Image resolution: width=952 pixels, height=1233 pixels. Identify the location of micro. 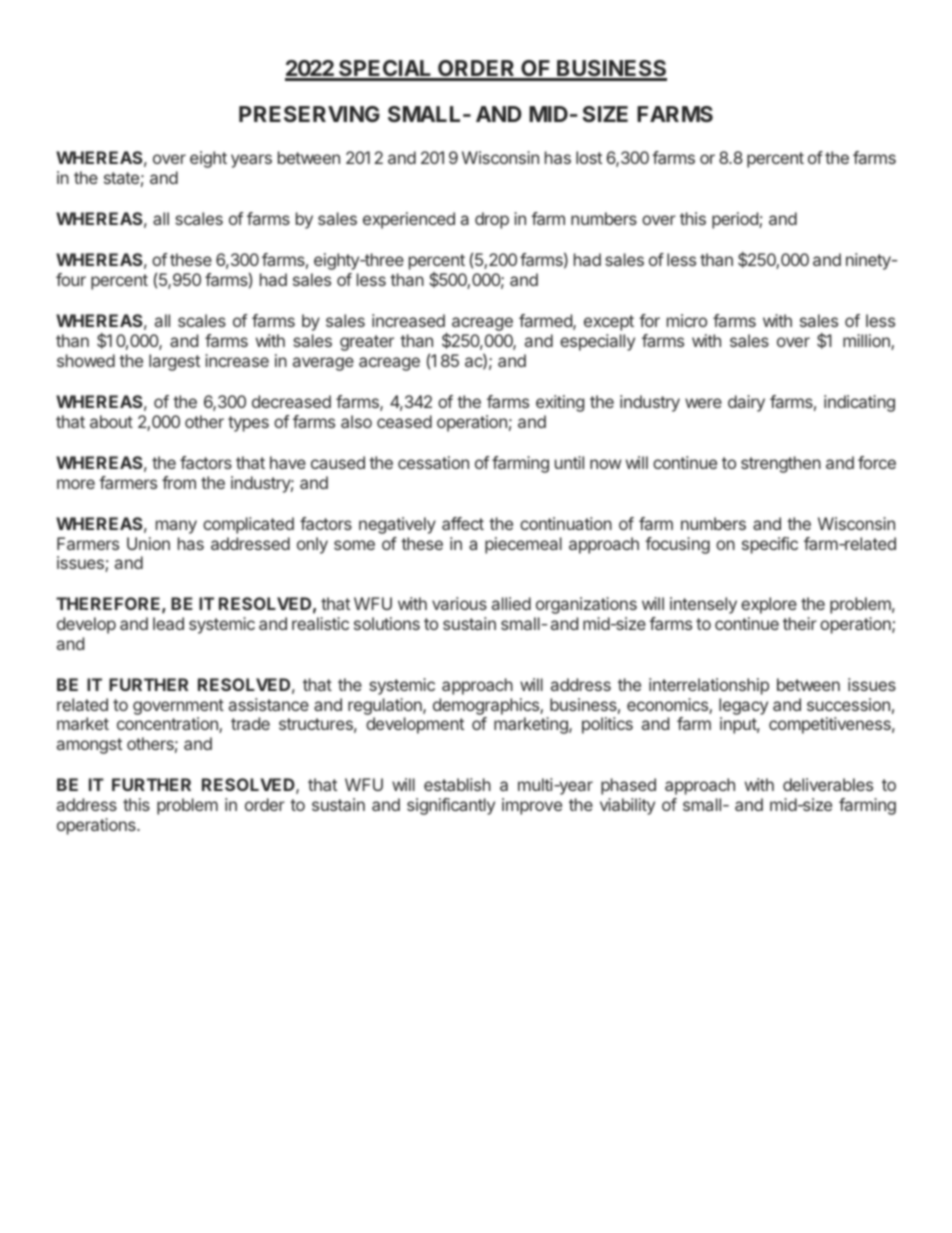
(687, 320).
